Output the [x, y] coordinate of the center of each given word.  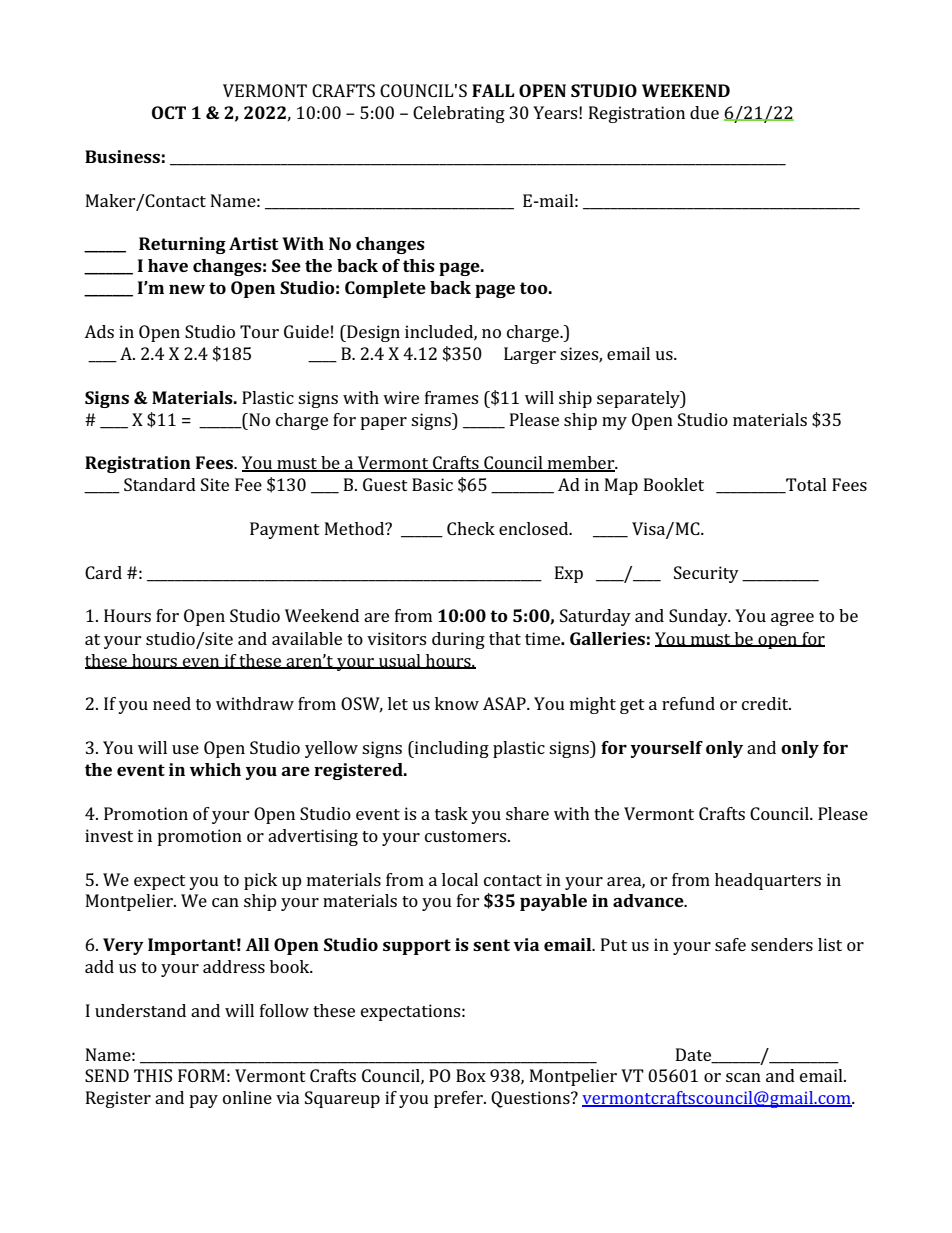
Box [471, 1075]
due [704, 112]
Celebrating [459, 114]
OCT [169, 112]
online [247, 1097]
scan [743, 1077]
